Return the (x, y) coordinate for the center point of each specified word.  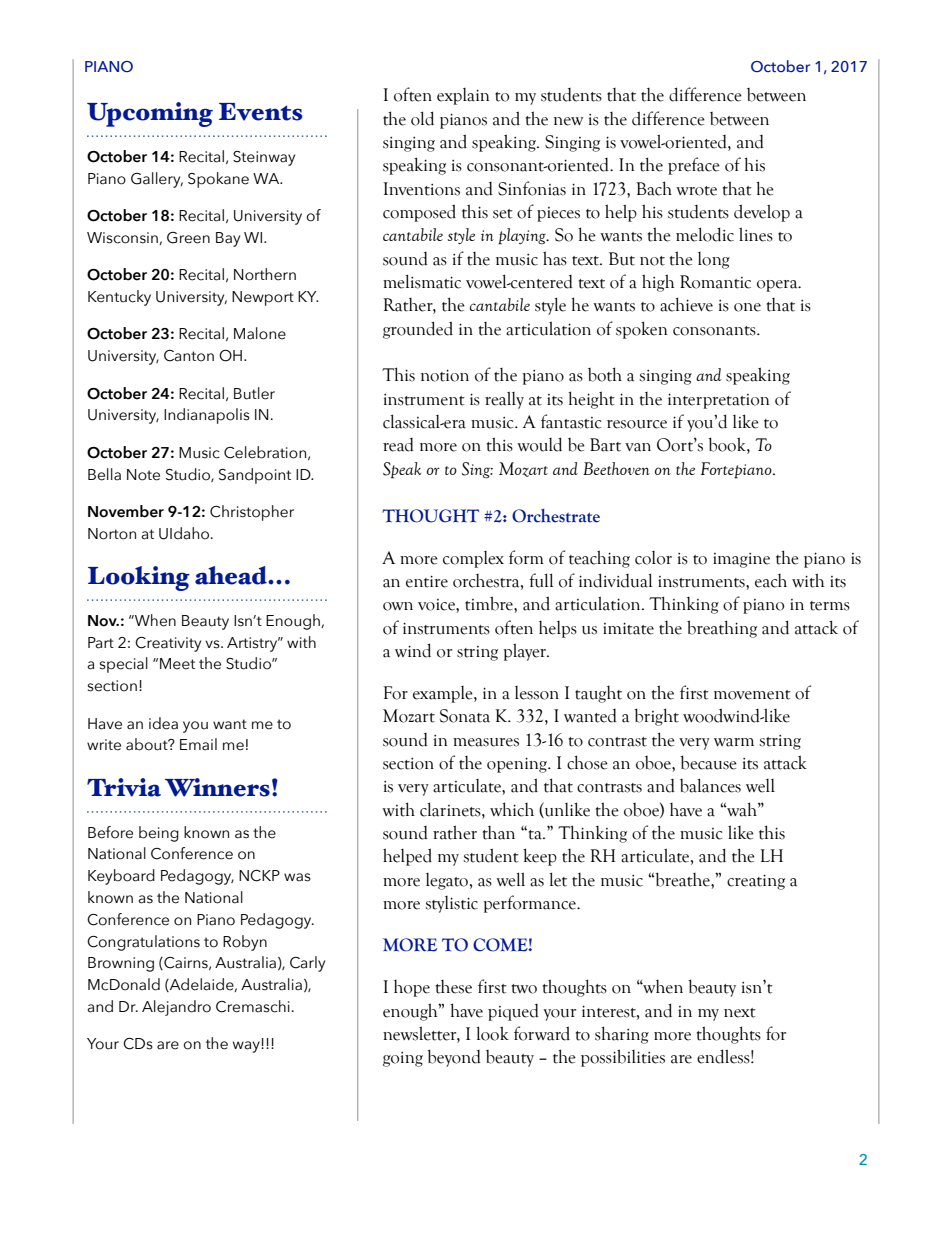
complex (473, 559)
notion (445, 375)
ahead (232, 575)
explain (463, 96)
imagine (741, 560)
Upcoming (150, 114)
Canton (189, 356)
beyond (454, 1058)
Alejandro (176, 1008)
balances (710, 785)
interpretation (718, 401)
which (512, 809)
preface (694, 166)
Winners (217, 787)
